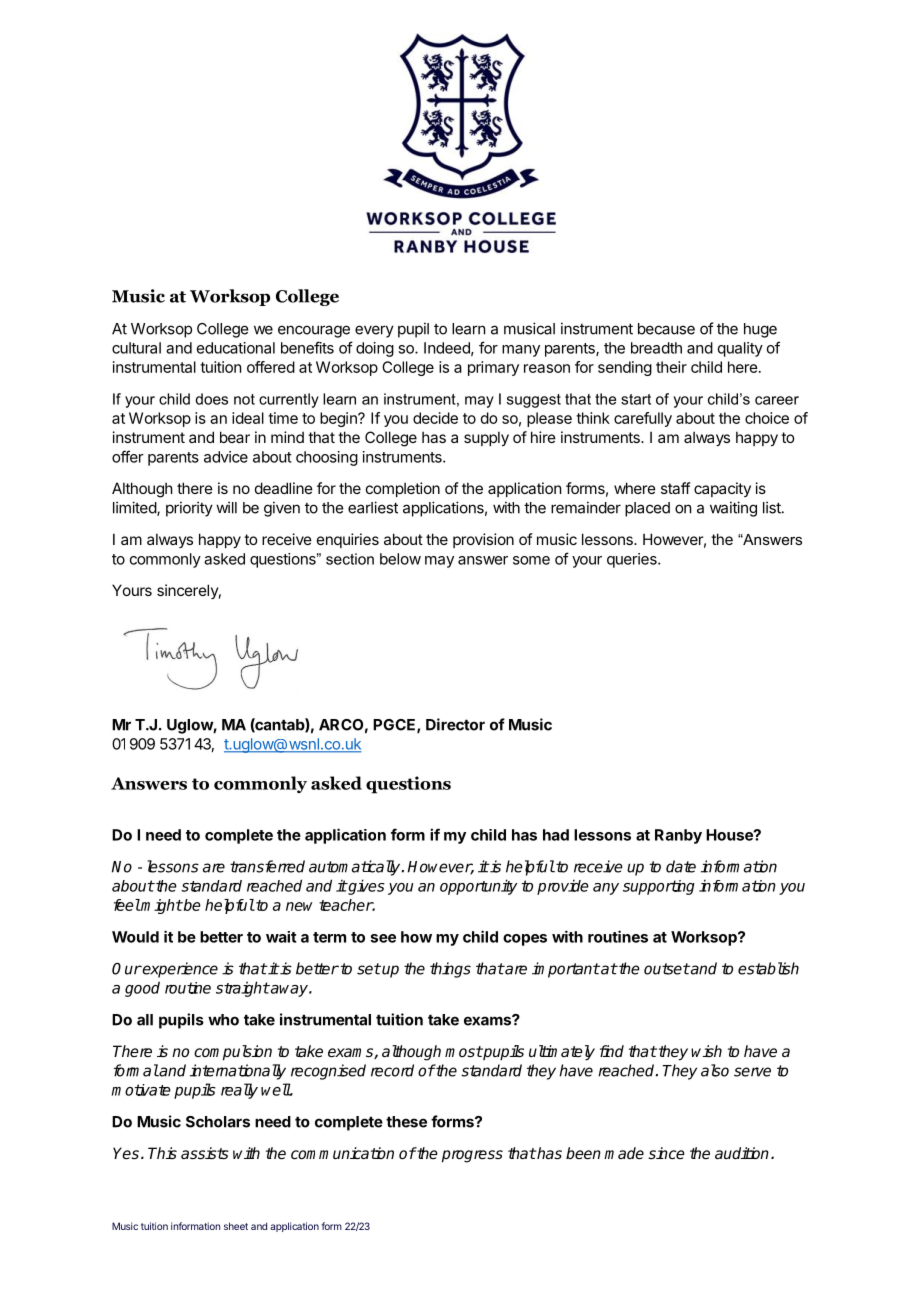 The width and height of the image is (924, 1308). Describe the element at coordinates (236, 1226) in the image. I see `sheet` at that location.
